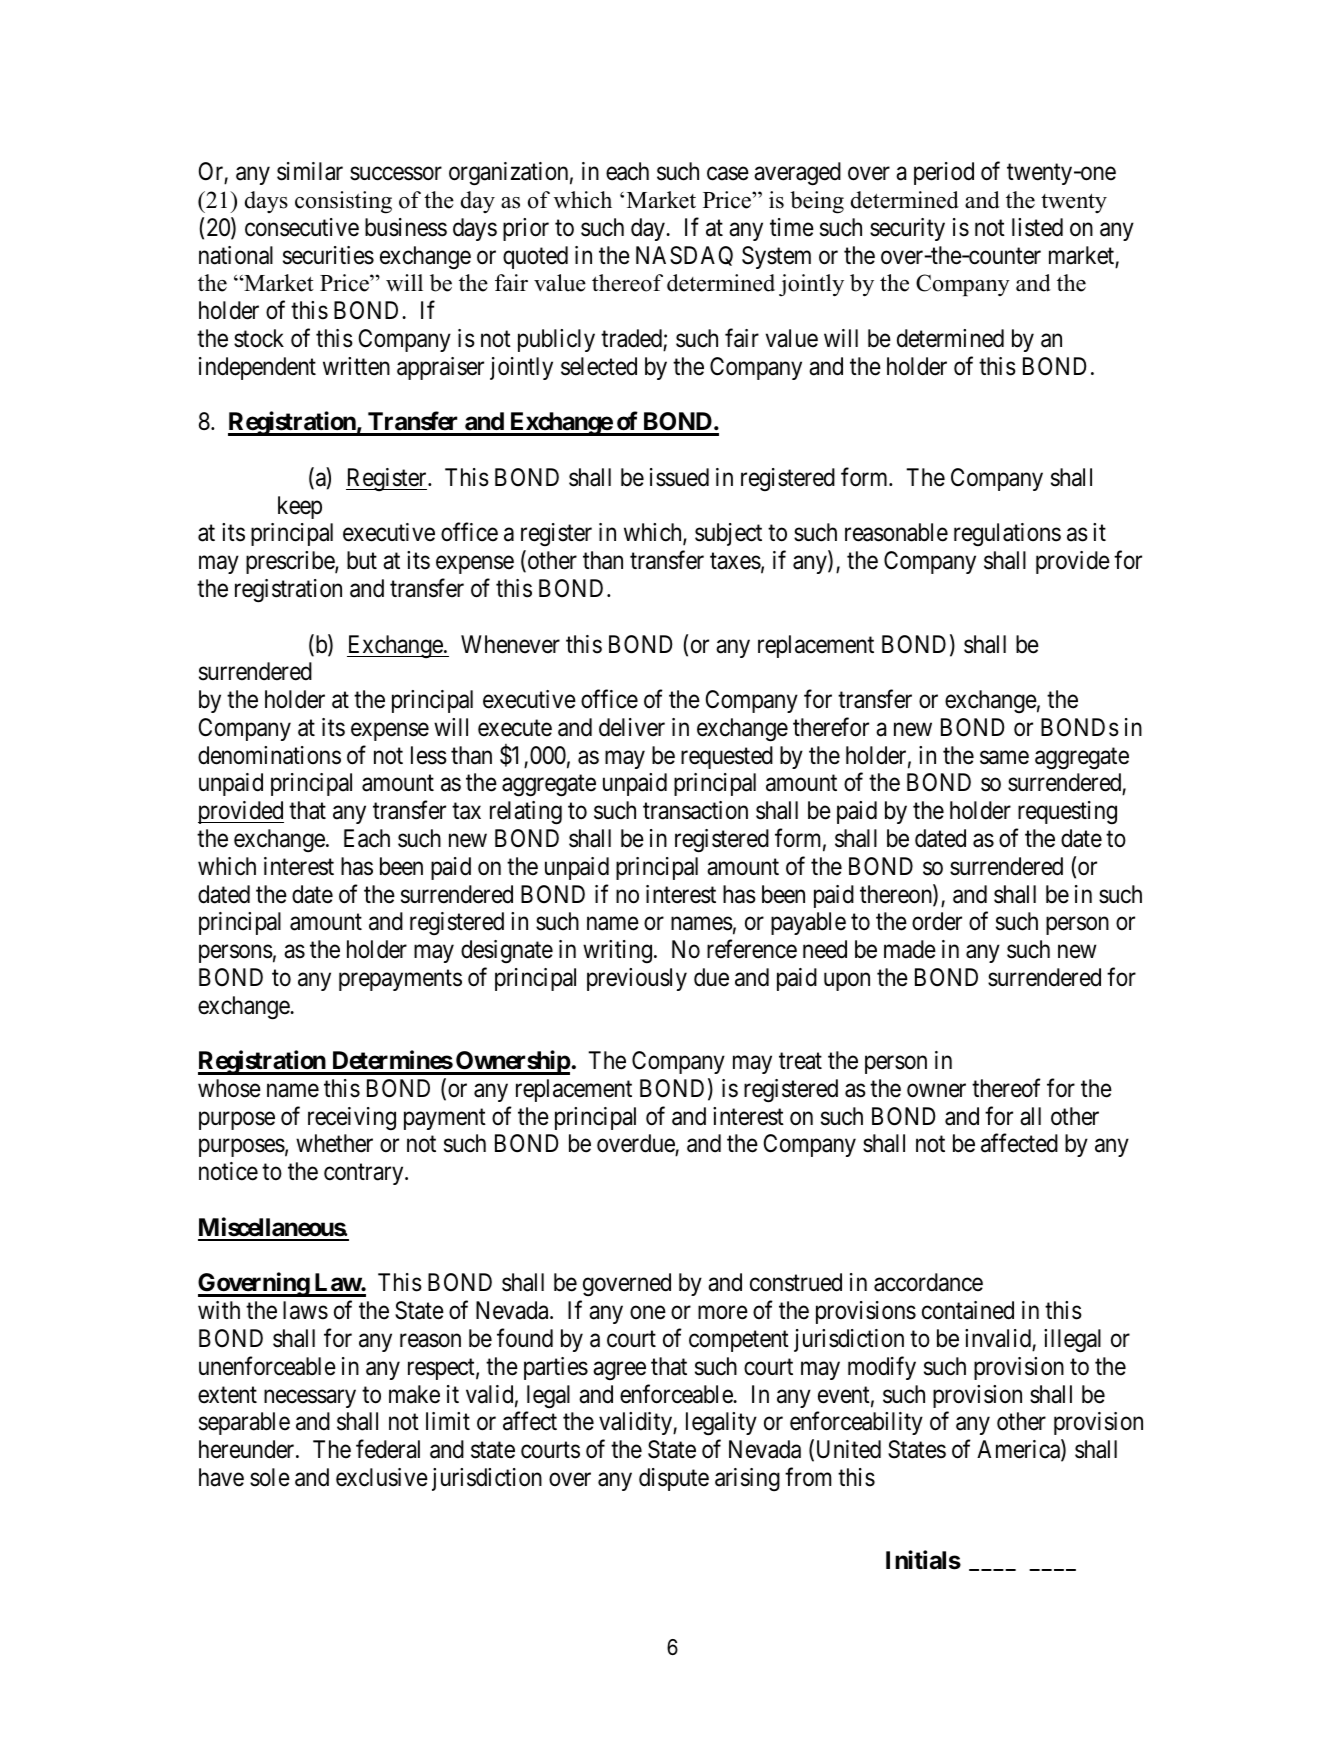  What do you see at coordinates (674, 1479) in the screenshot?
I see `dispute` at bounding box center [674, 1479].
